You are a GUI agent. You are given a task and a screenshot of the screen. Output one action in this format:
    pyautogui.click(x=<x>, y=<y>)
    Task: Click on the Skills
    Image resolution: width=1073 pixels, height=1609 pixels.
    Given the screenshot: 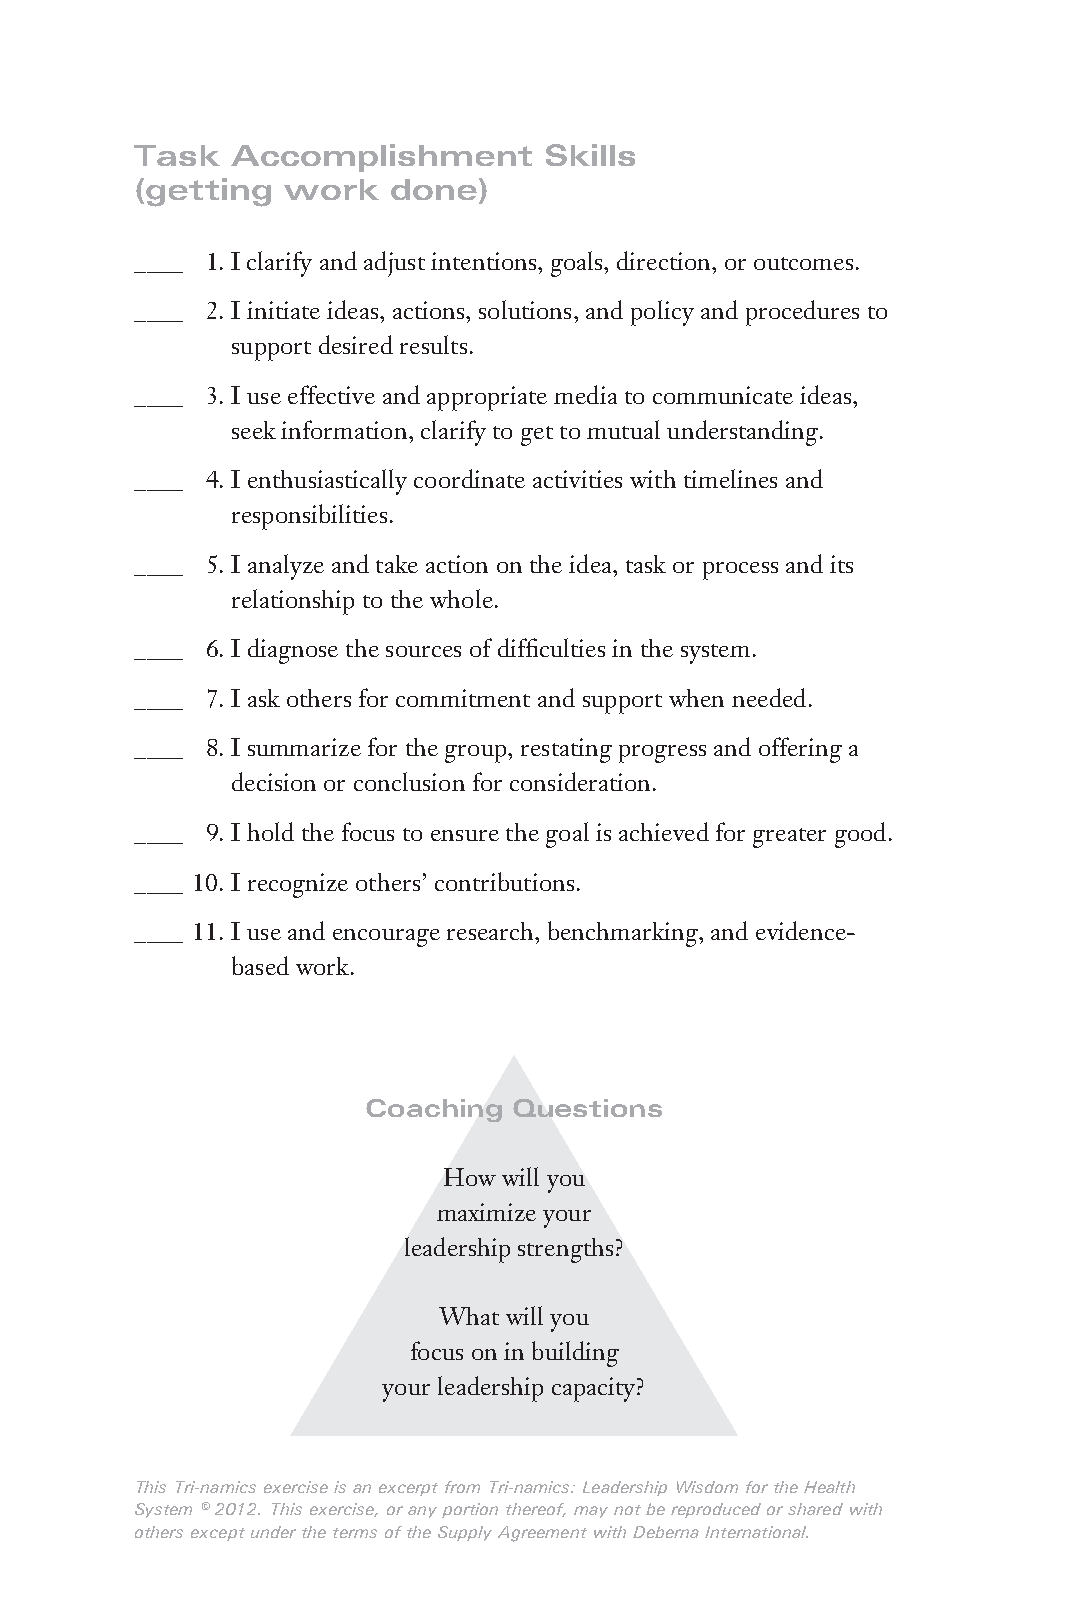 What is the action you would take?
    pyautogui.click(x=590, y=155)
